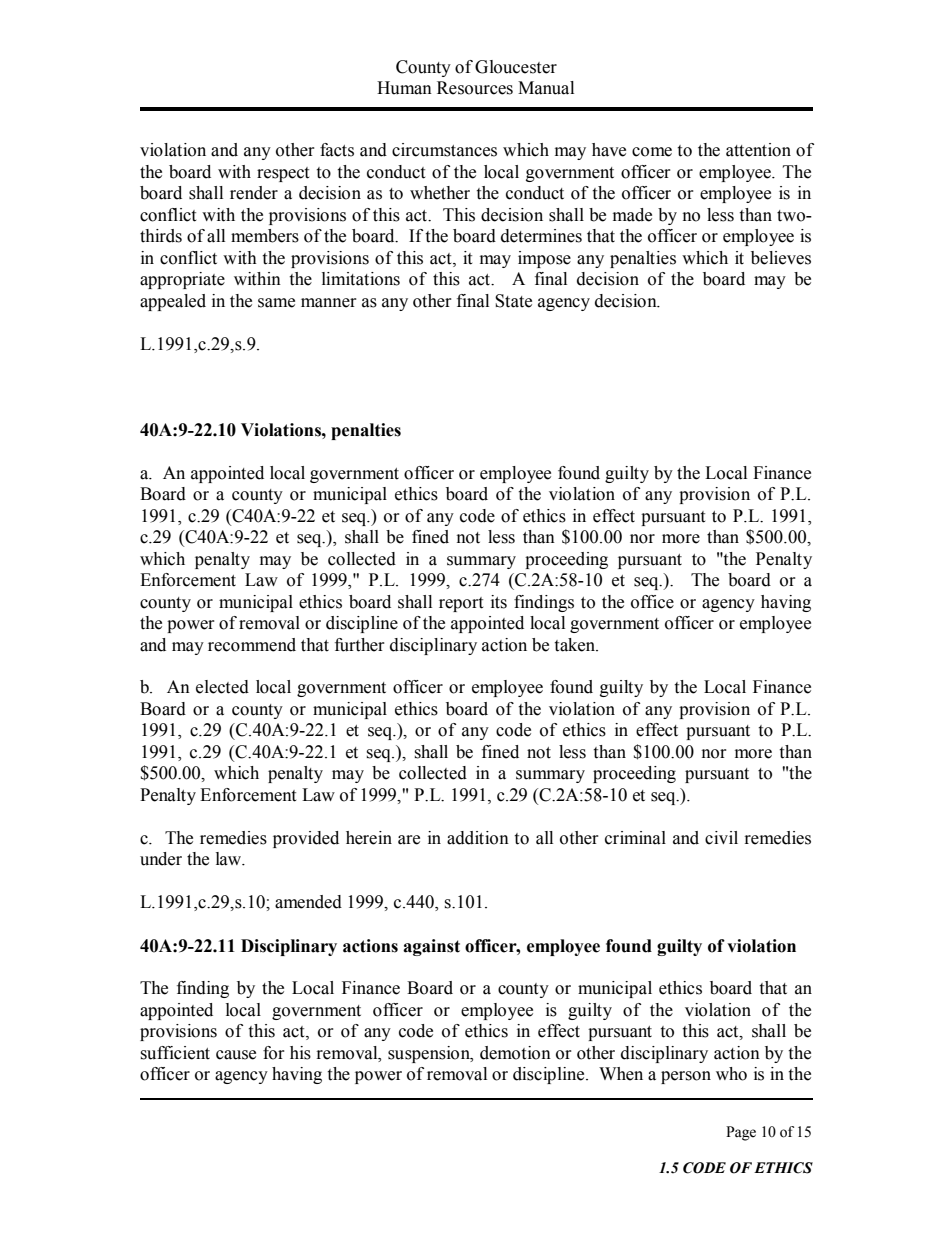 This image has width=952, height=1233. I want to click on civil, so click(721, 838).
